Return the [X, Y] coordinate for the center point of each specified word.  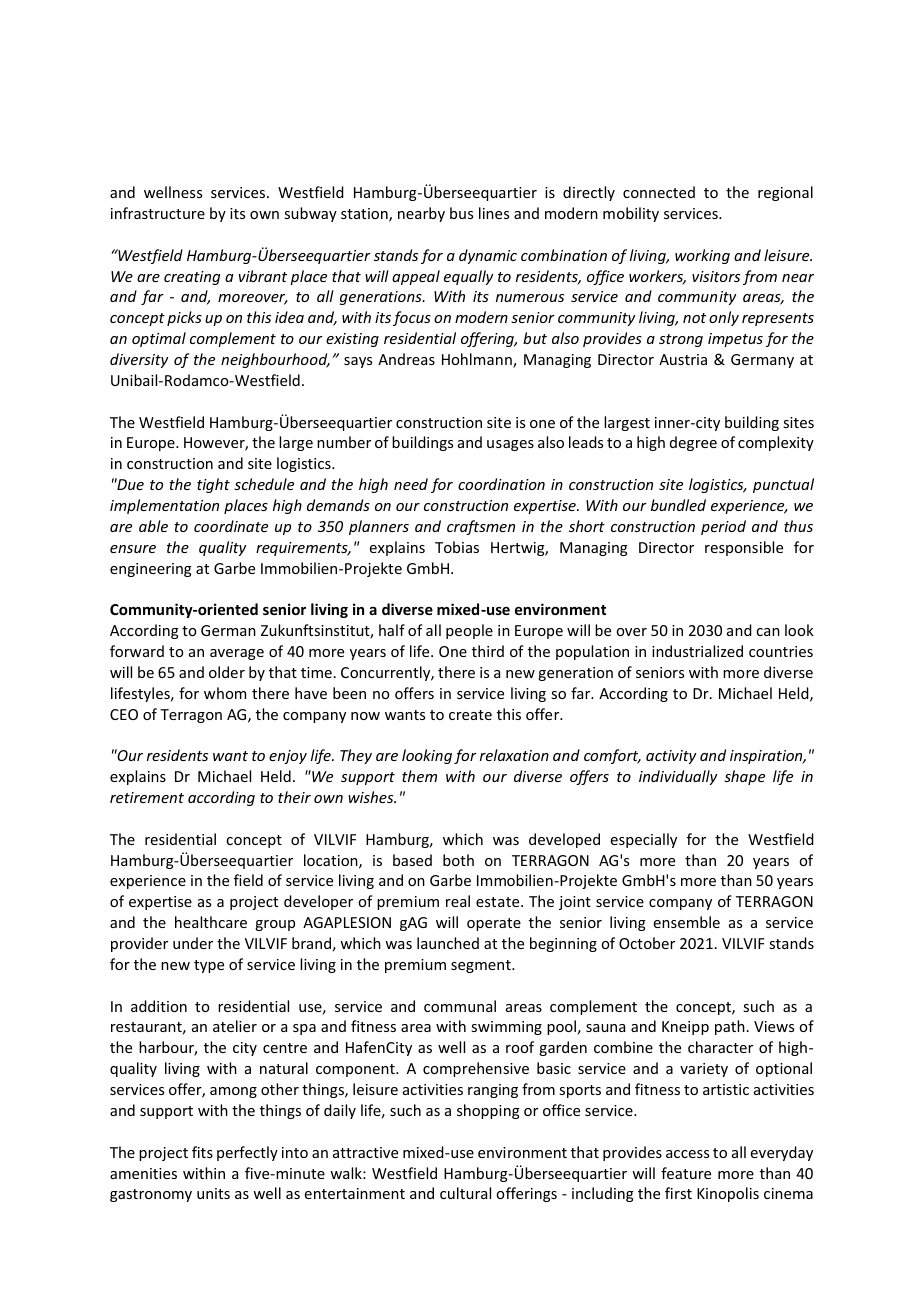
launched [448, 943]
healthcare [211, 922]
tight [213, 485]
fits [202, 1152]
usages [510, 445]
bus [461, 213]
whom [225, 693]
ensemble [687, 922]
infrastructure [158, 213]
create [470, 715]
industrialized [697, 651]
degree [693, 443]
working [702, 256]
